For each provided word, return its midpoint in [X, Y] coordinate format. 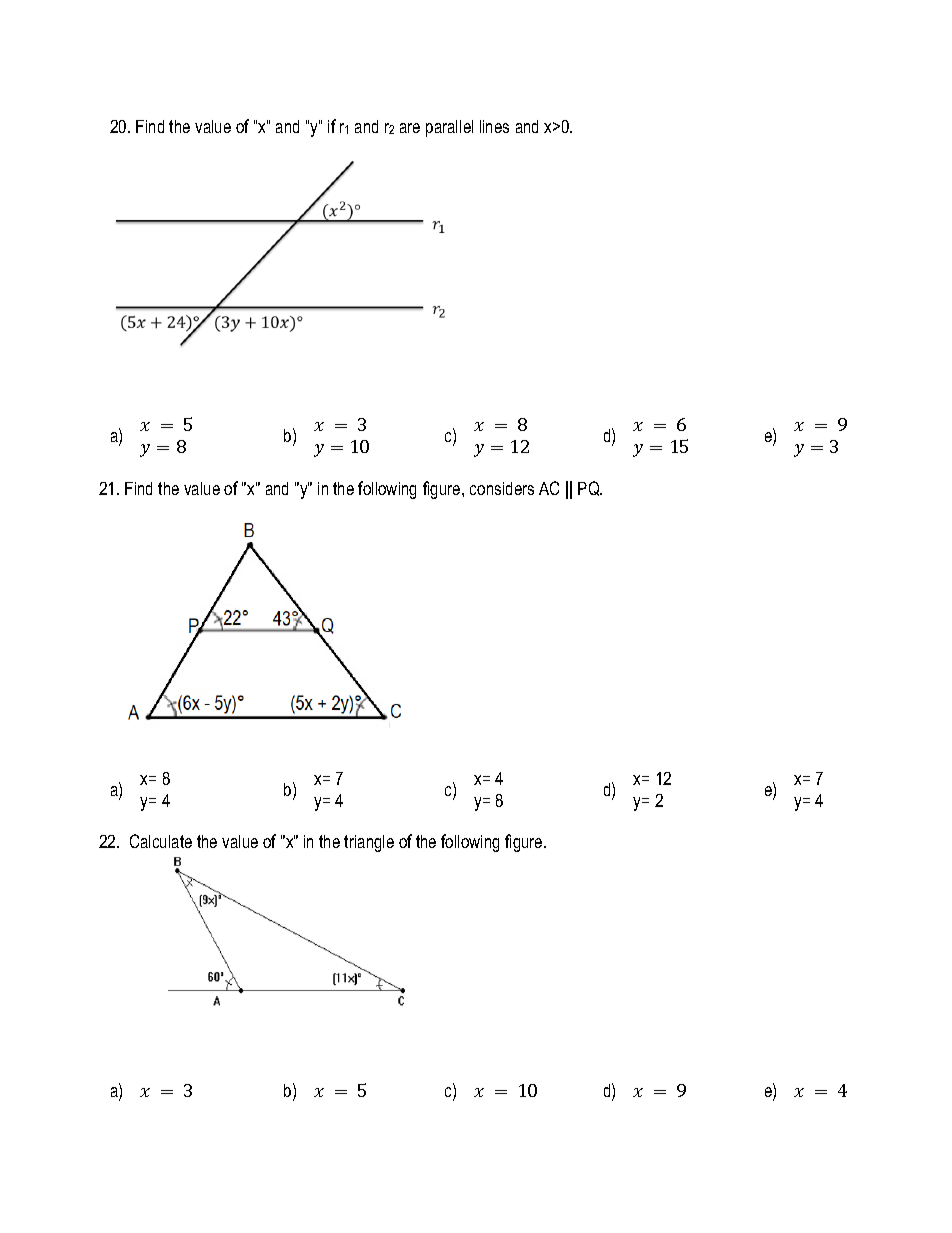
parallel [449, 128]
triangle [369, 843]
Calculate [161, 841]
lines [494, 126]
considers [502, 488]
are [410, 128]
